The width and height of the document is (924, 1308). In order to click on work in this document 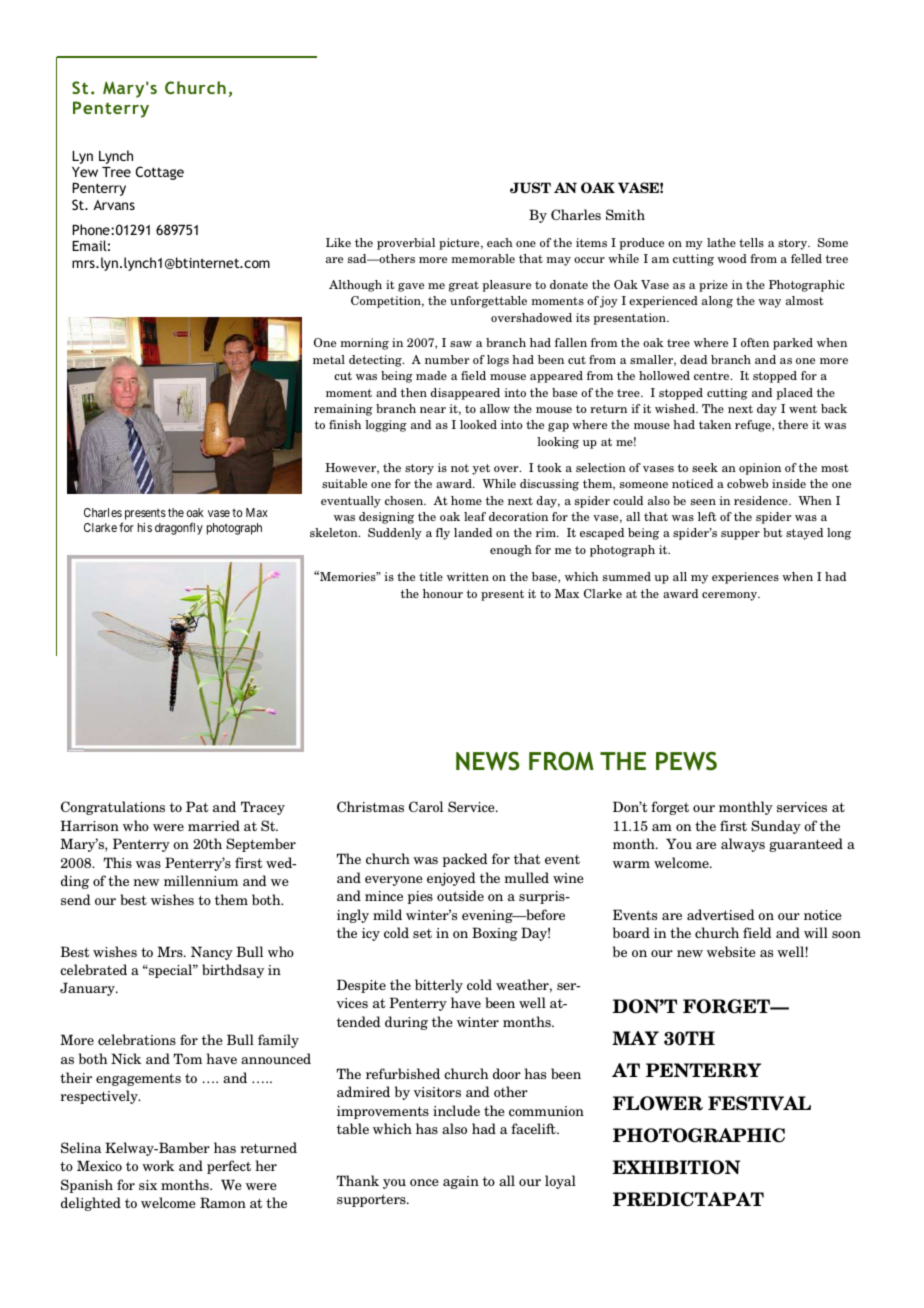, I will do `click(158, 1165)`.
